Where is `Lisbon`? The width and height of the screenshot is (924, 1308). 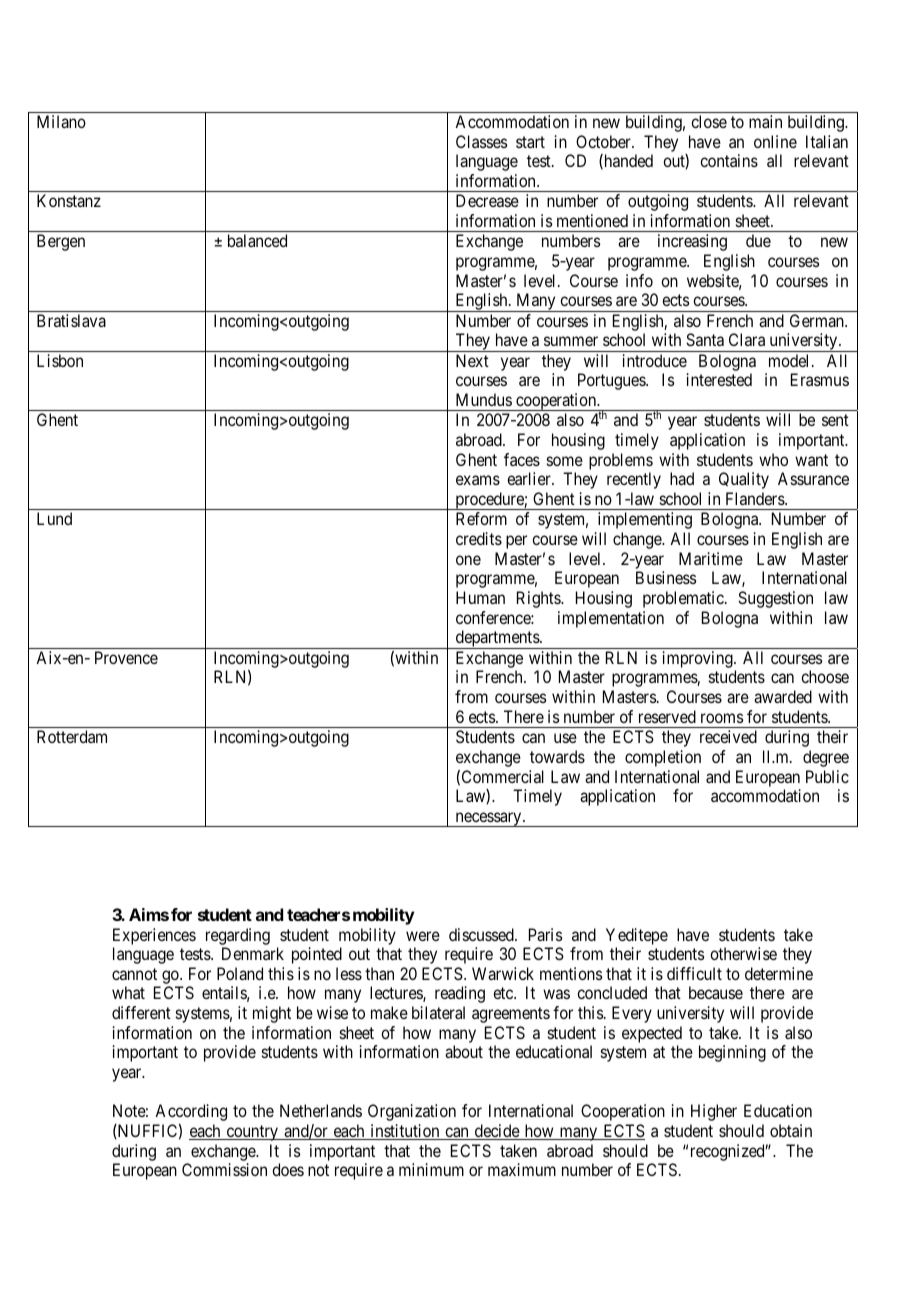 Lisbon is located at coordinates (60, 360).
